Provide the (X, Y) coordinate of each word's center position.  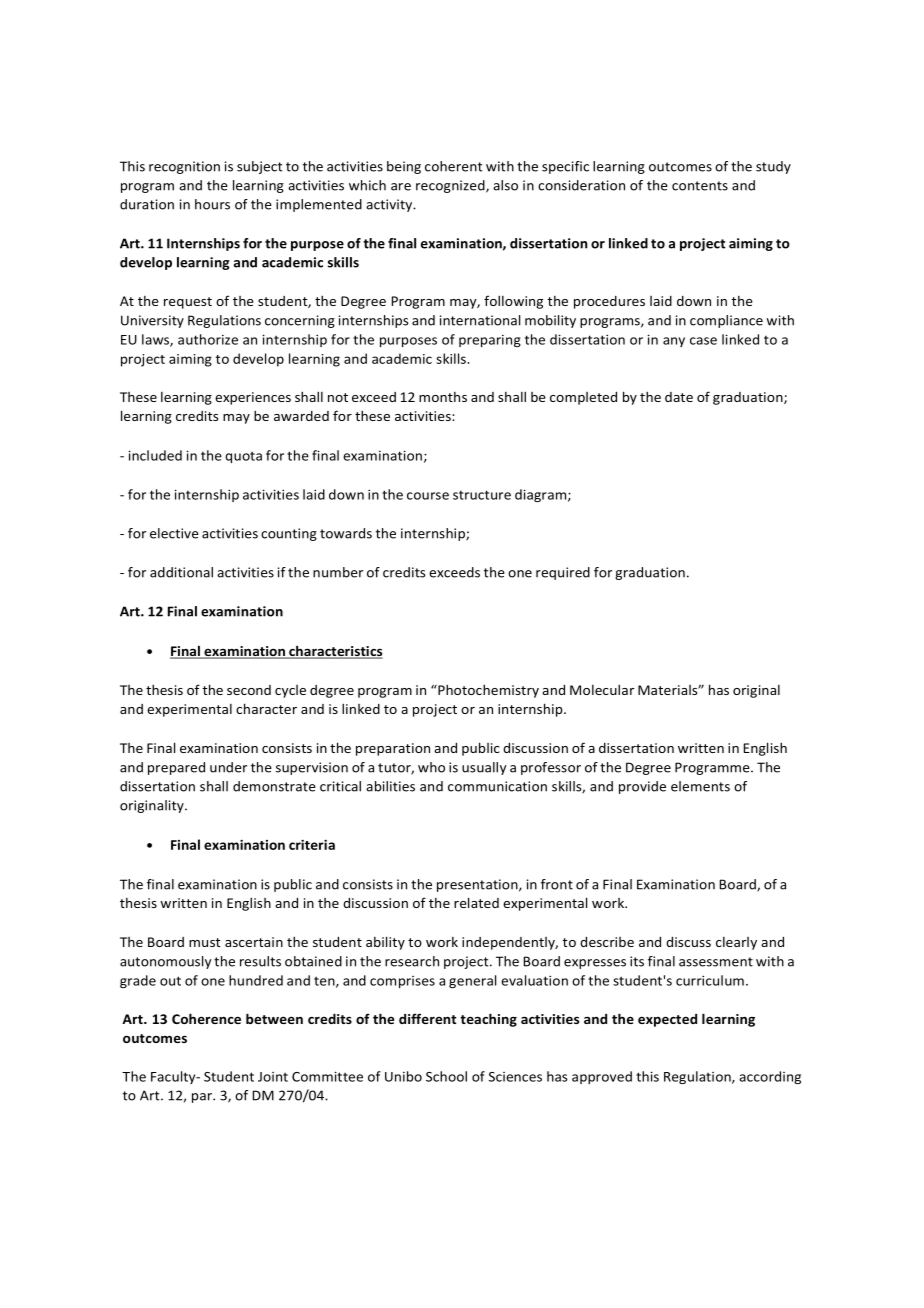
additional (181, 572)
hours (212, 204)
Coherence (206, 1018)
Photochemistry (487, 691)
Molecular (602, 689)
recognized (451, 186)
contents (700, 186)
